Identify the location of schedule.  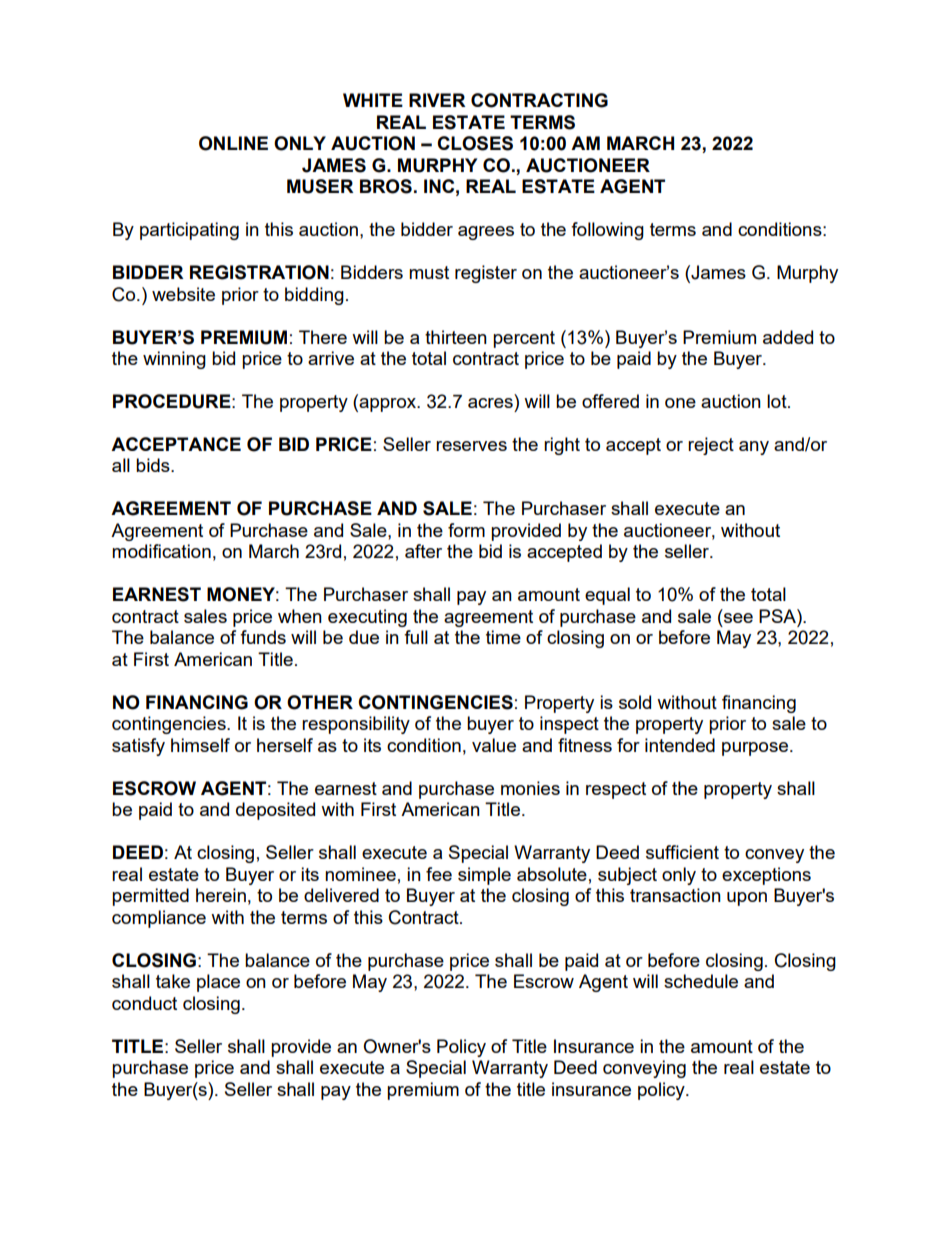
(701, 981).
